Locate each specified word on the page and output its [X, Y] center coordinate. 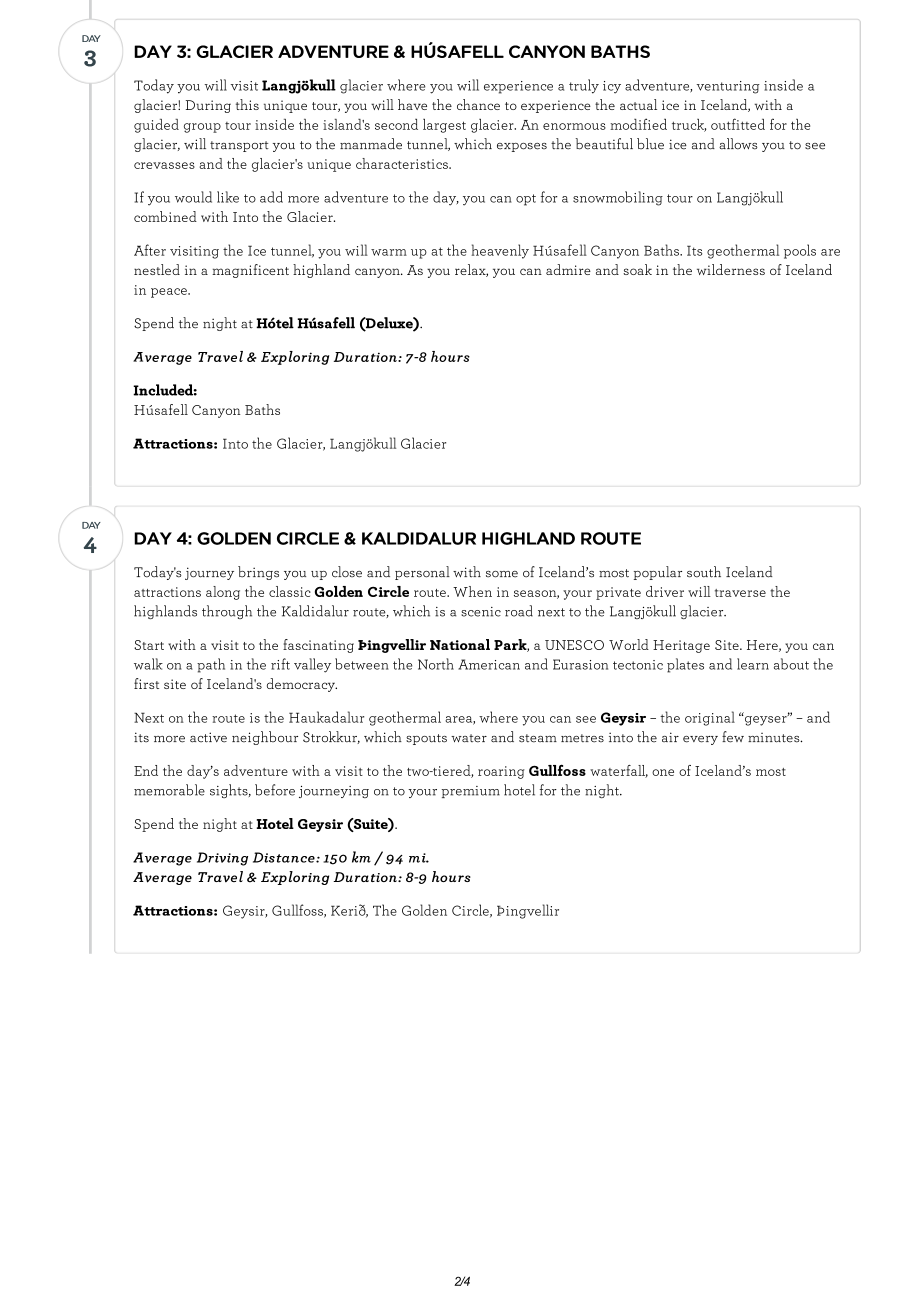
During [208, 106]
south [704, 572]
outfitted [738, 124]
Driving [222, 859]
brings [258, 573]
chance [478, 104]
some [502, 574]
